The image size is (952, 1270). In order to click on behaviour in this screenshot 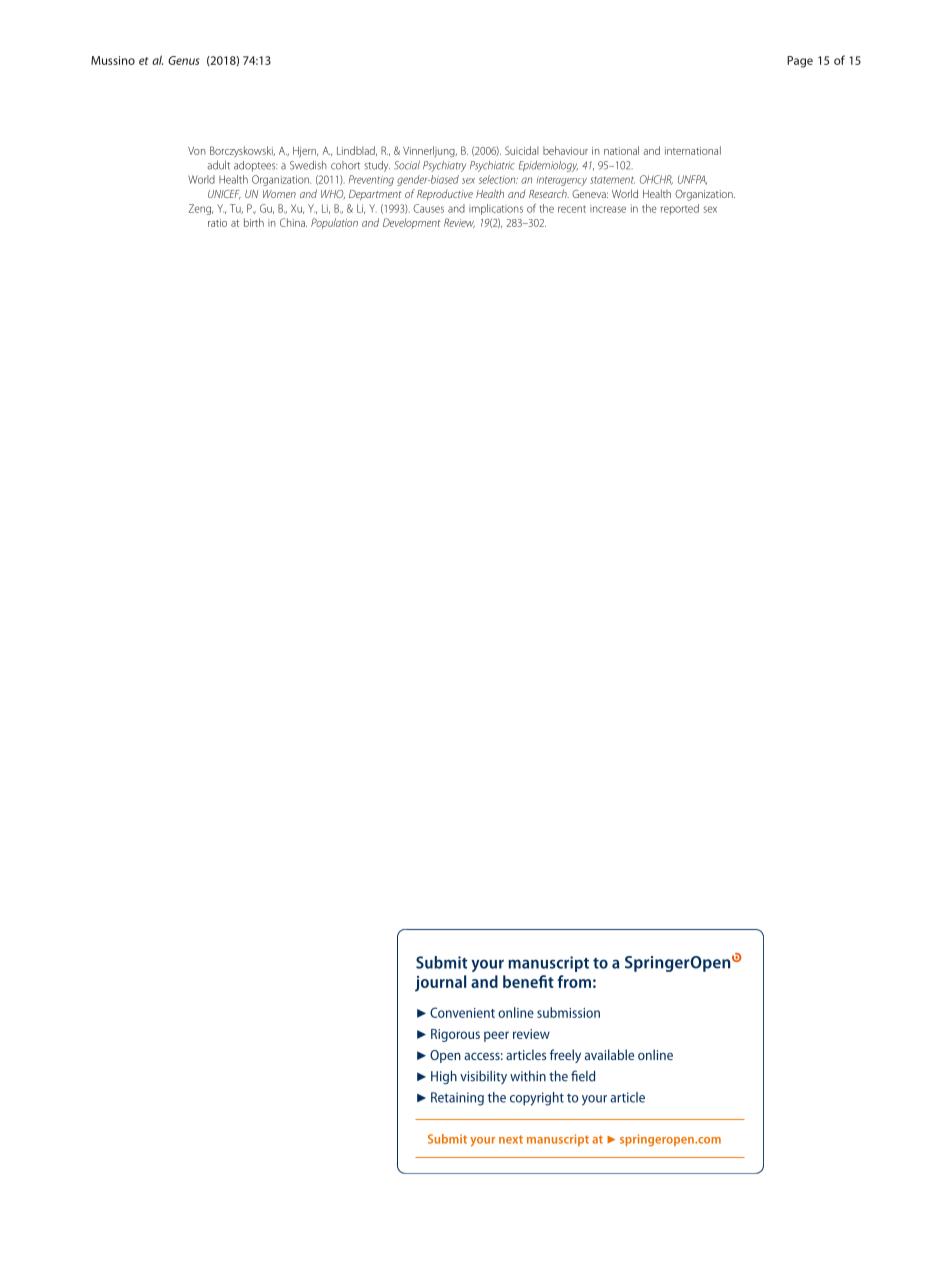, I will do `click(565, 150)`.
